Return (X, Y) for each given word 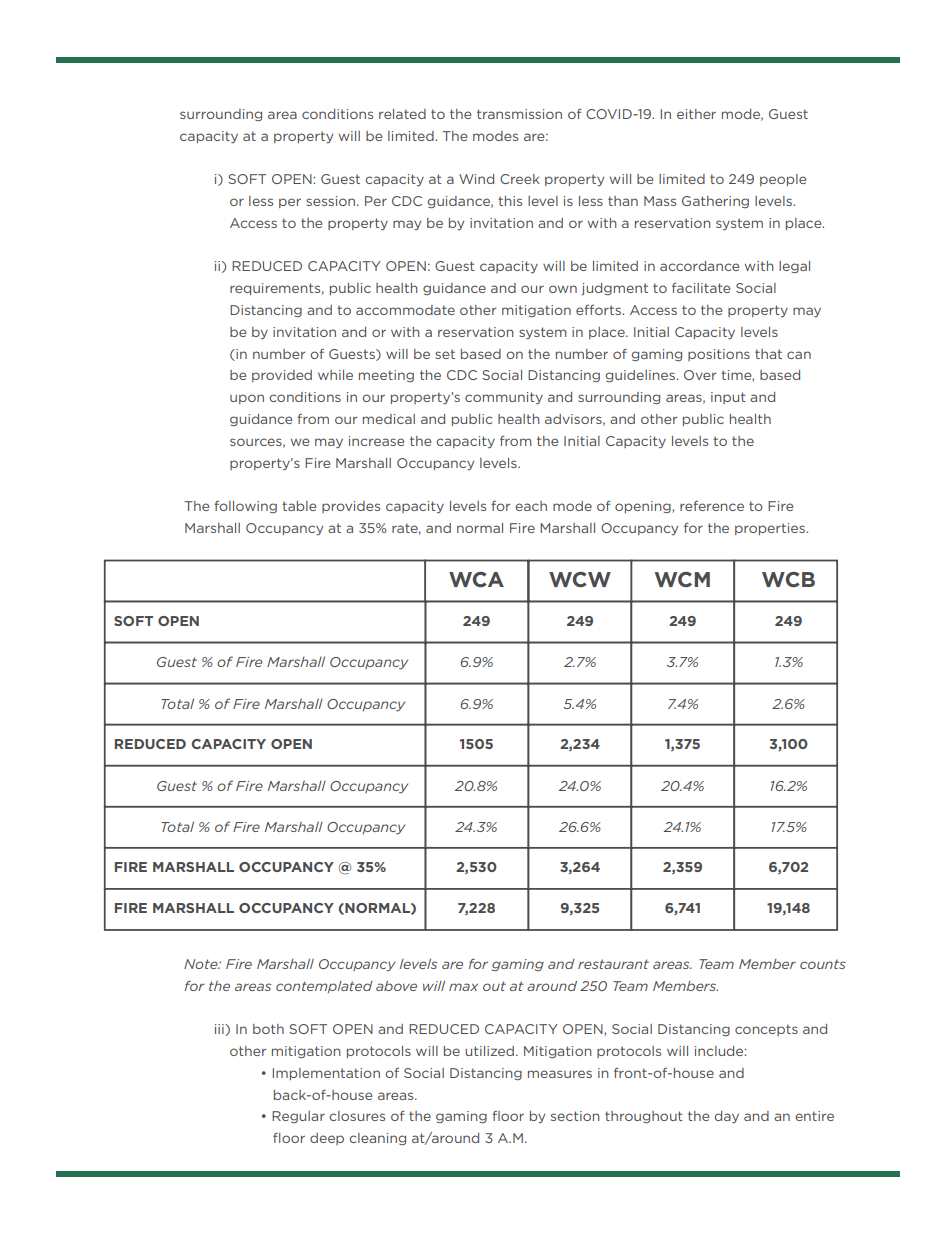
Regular (298, 1117)
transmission (519, 114)
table (299, 506)
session (332, 201)
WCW (580, 579)
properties (771, 529)
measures (560, 1074)
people (783, 180)
